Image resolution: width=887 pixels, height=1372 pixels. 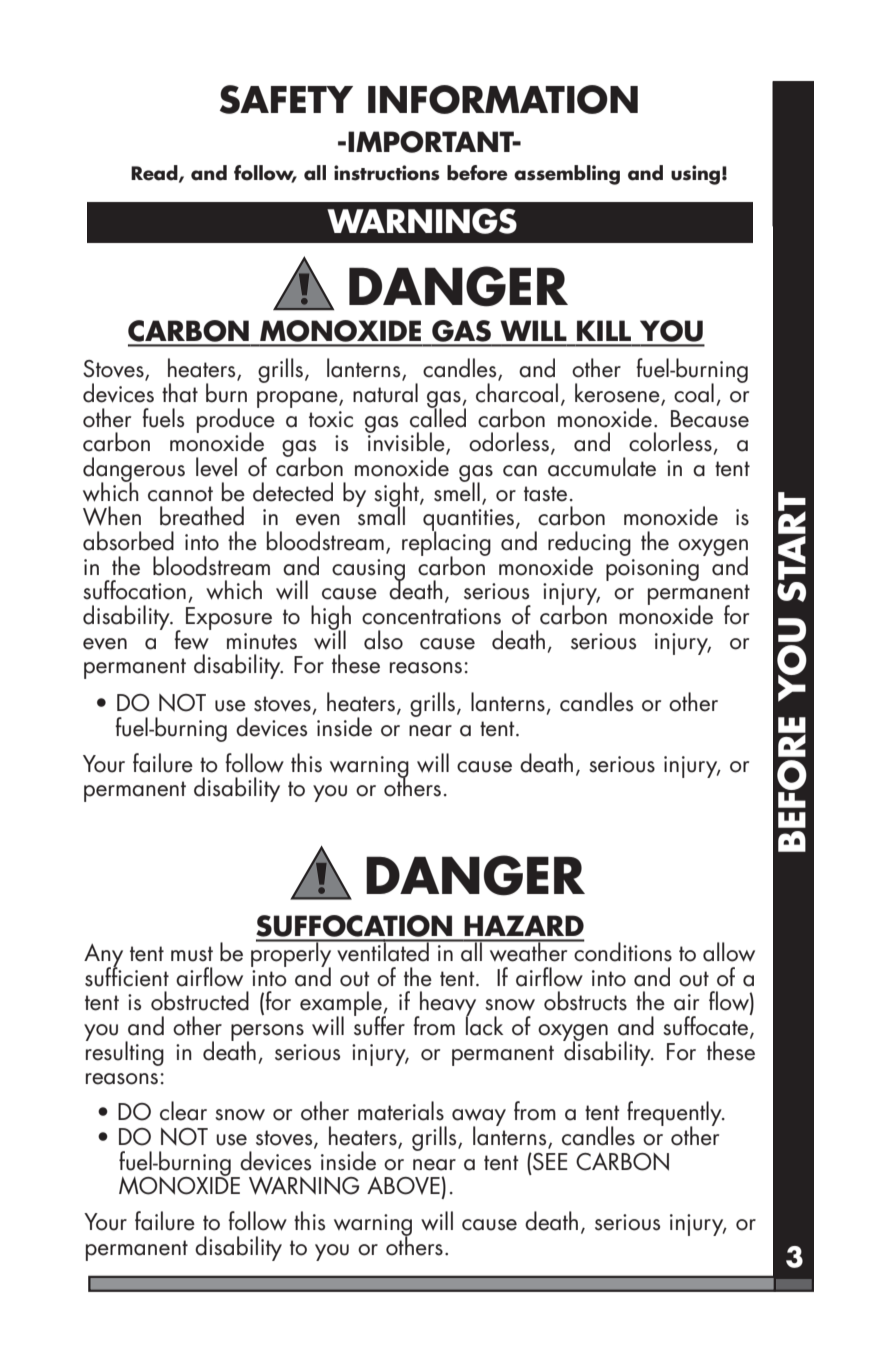 What do you see at coordinates (675, 1115) in the screenshot?
I see `frequently` at bounding box center [675, 1115].
